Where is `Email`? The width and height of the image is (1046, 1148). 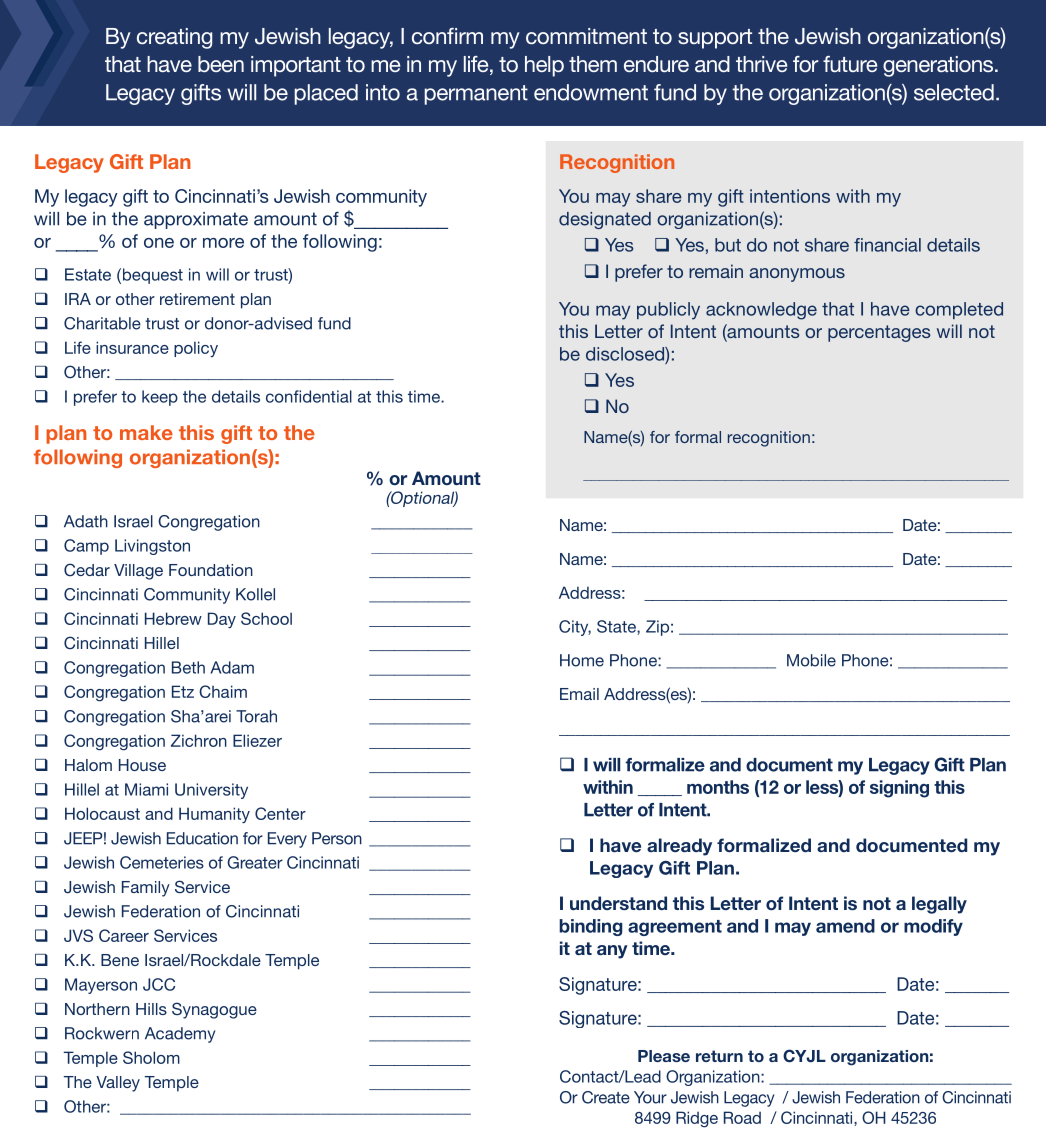 Email is located at coordinates (579, 694).
